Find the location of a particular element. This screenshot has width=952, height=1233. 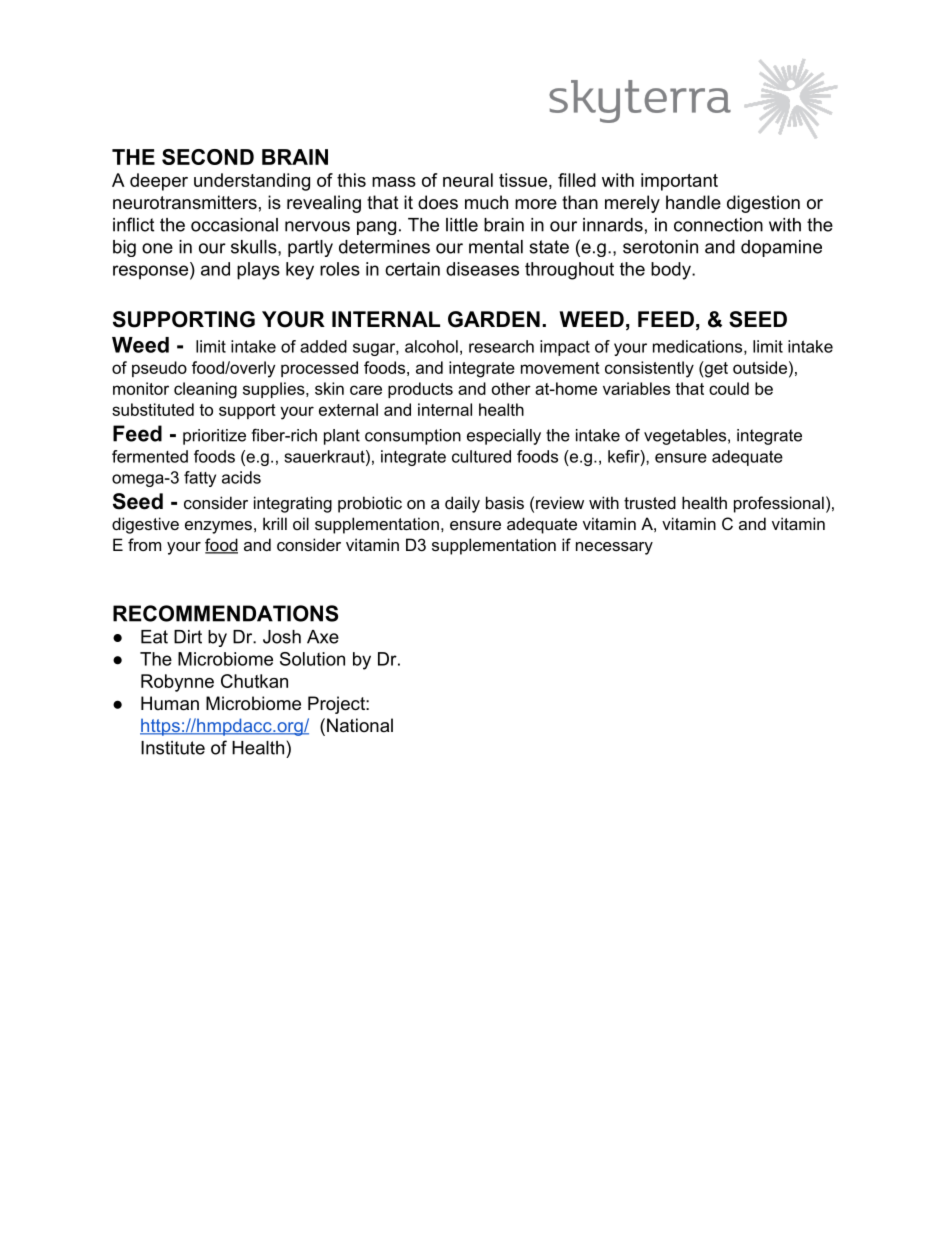

Institute is located at coordinates (173, 748).
